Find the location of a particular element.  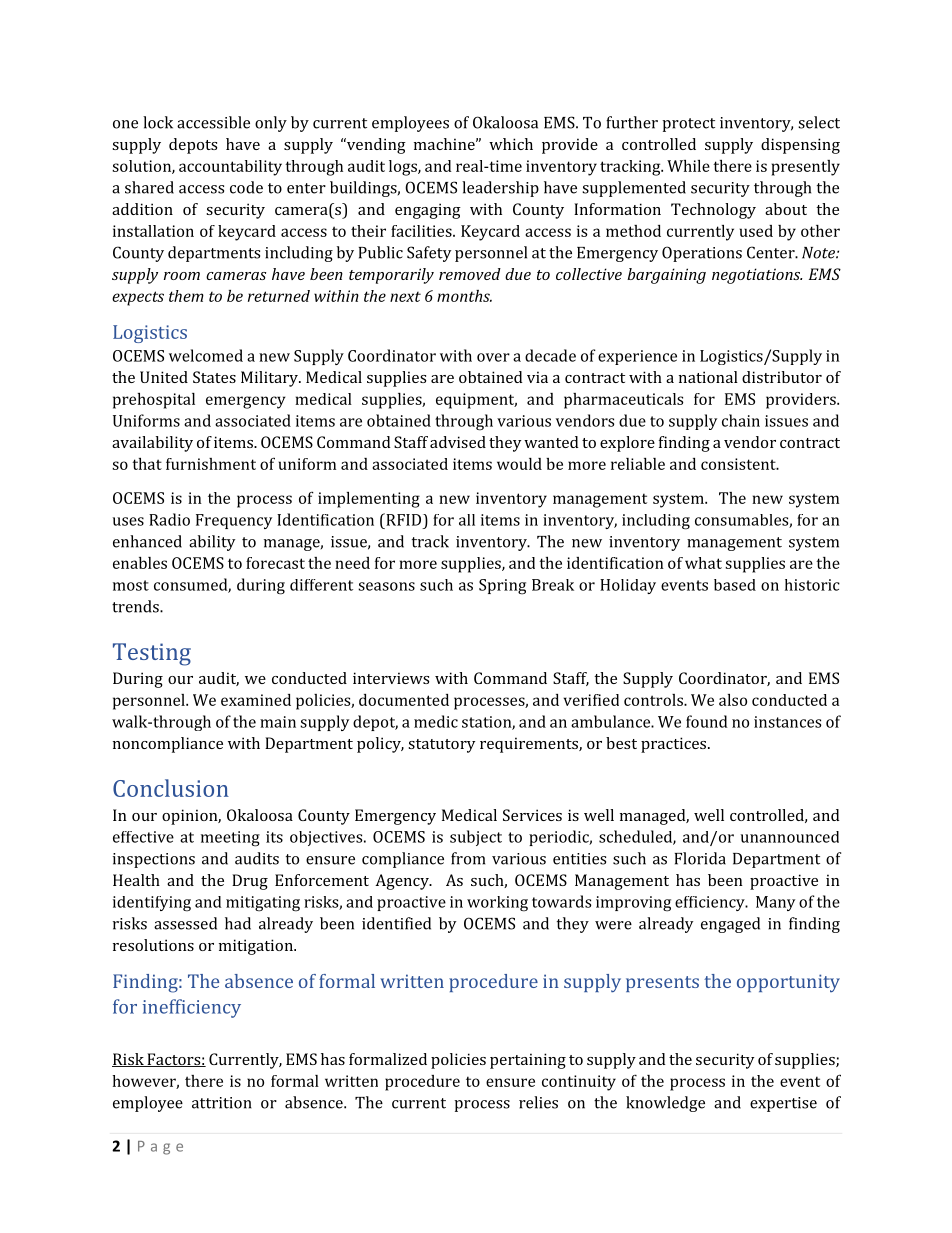

which is located at coordinates (511, 144).
